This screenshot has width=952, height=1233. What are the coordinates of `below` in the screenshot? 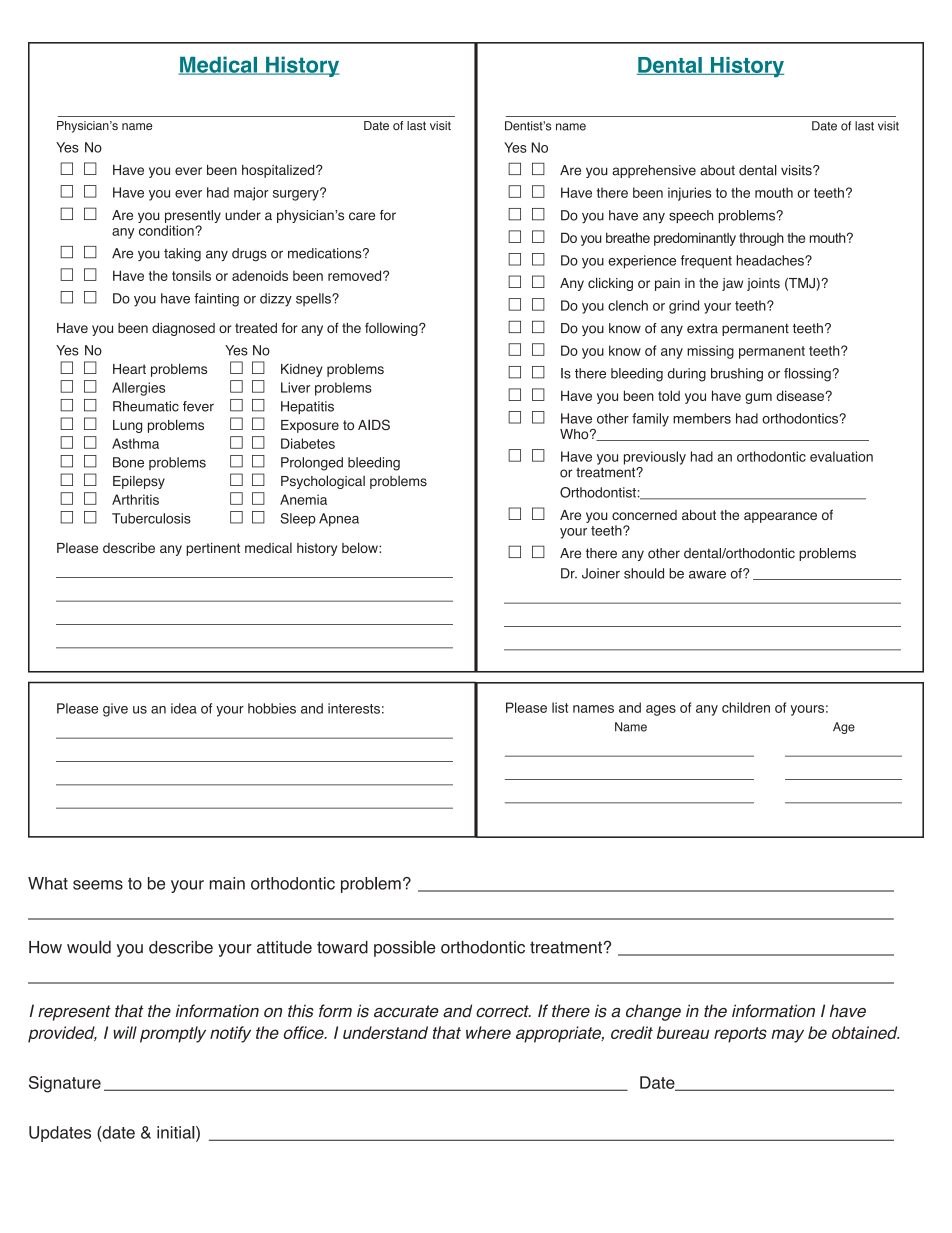 It's located at (361, 547).
